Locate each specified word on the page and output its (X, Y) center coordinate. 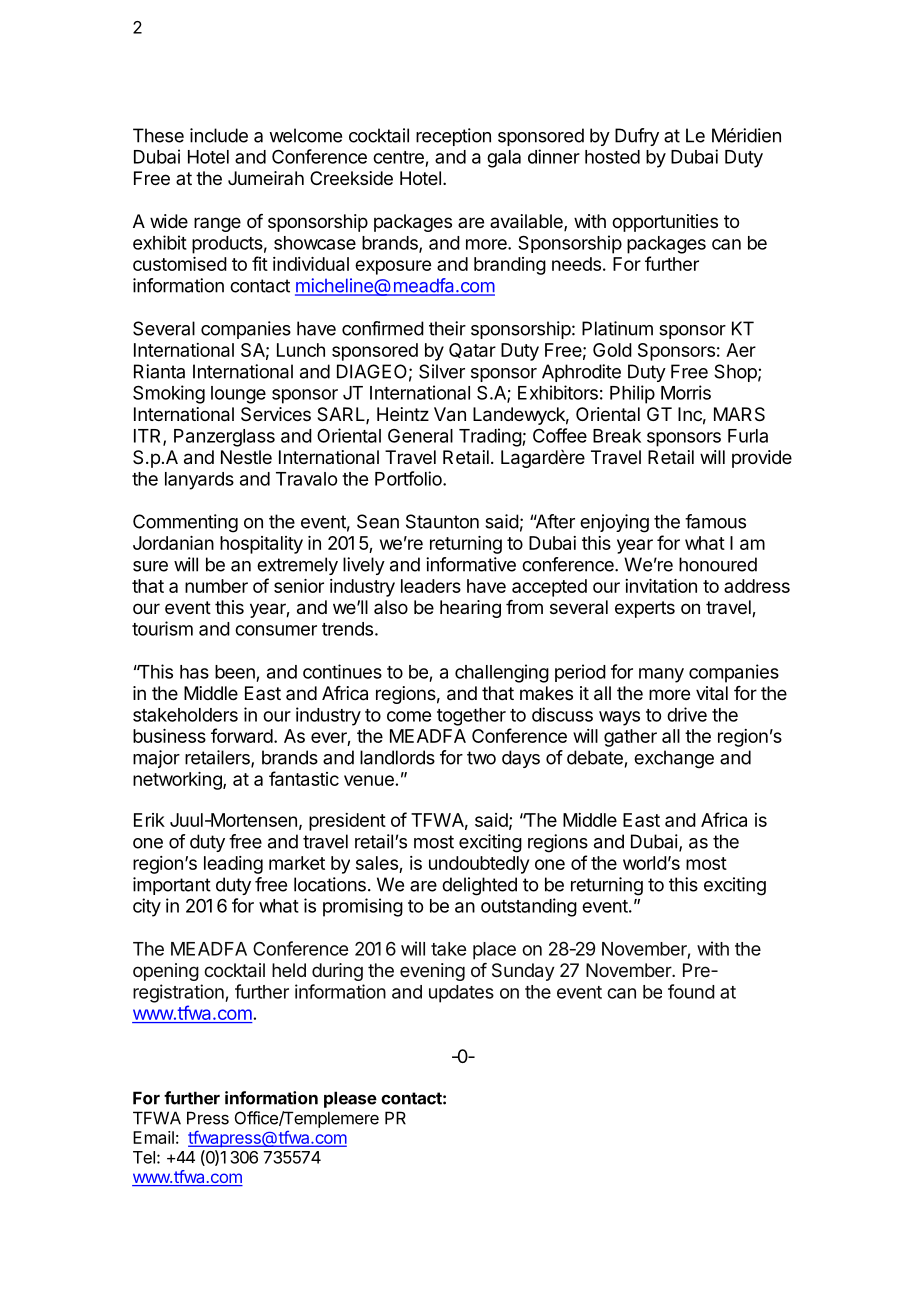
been (235, 672)
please (350, 1099)
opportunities (665, 223)
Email (153, 1137)
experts (645, 609)
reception (453, 137)
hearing (470, 609)
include (219, 135)
